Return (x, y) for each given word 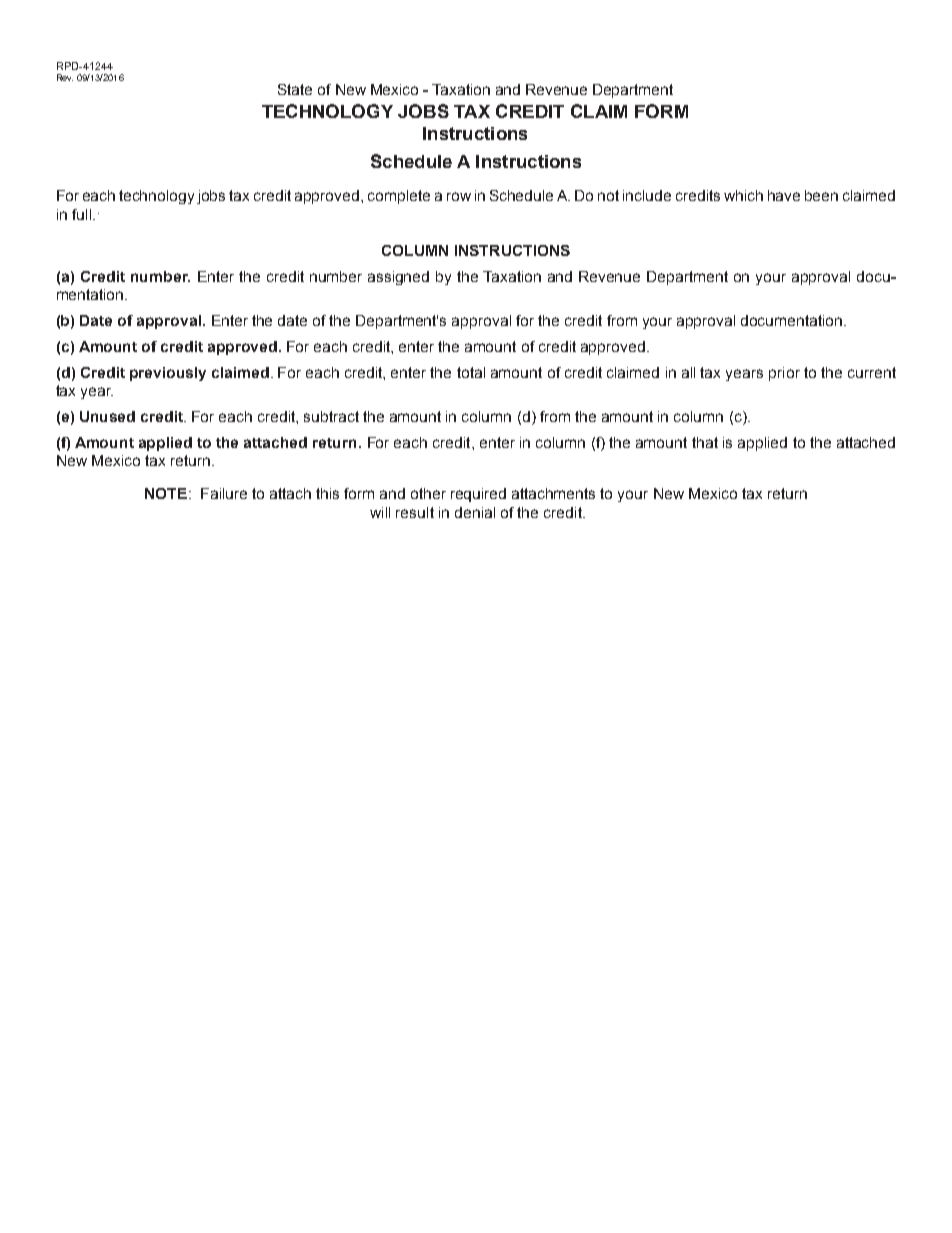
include (647, 195)
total (471, 372)
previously (168, 374)
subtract (331, 416)
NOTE (166, 493)
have (784, 195)
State (295, 89)
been (821, 195)
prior (784, 374)
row (459, 196)
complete (399, 197)
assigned (398, 278)
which (743, 195)
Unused (107, 416)
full (83, 214)
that (705, 442)
